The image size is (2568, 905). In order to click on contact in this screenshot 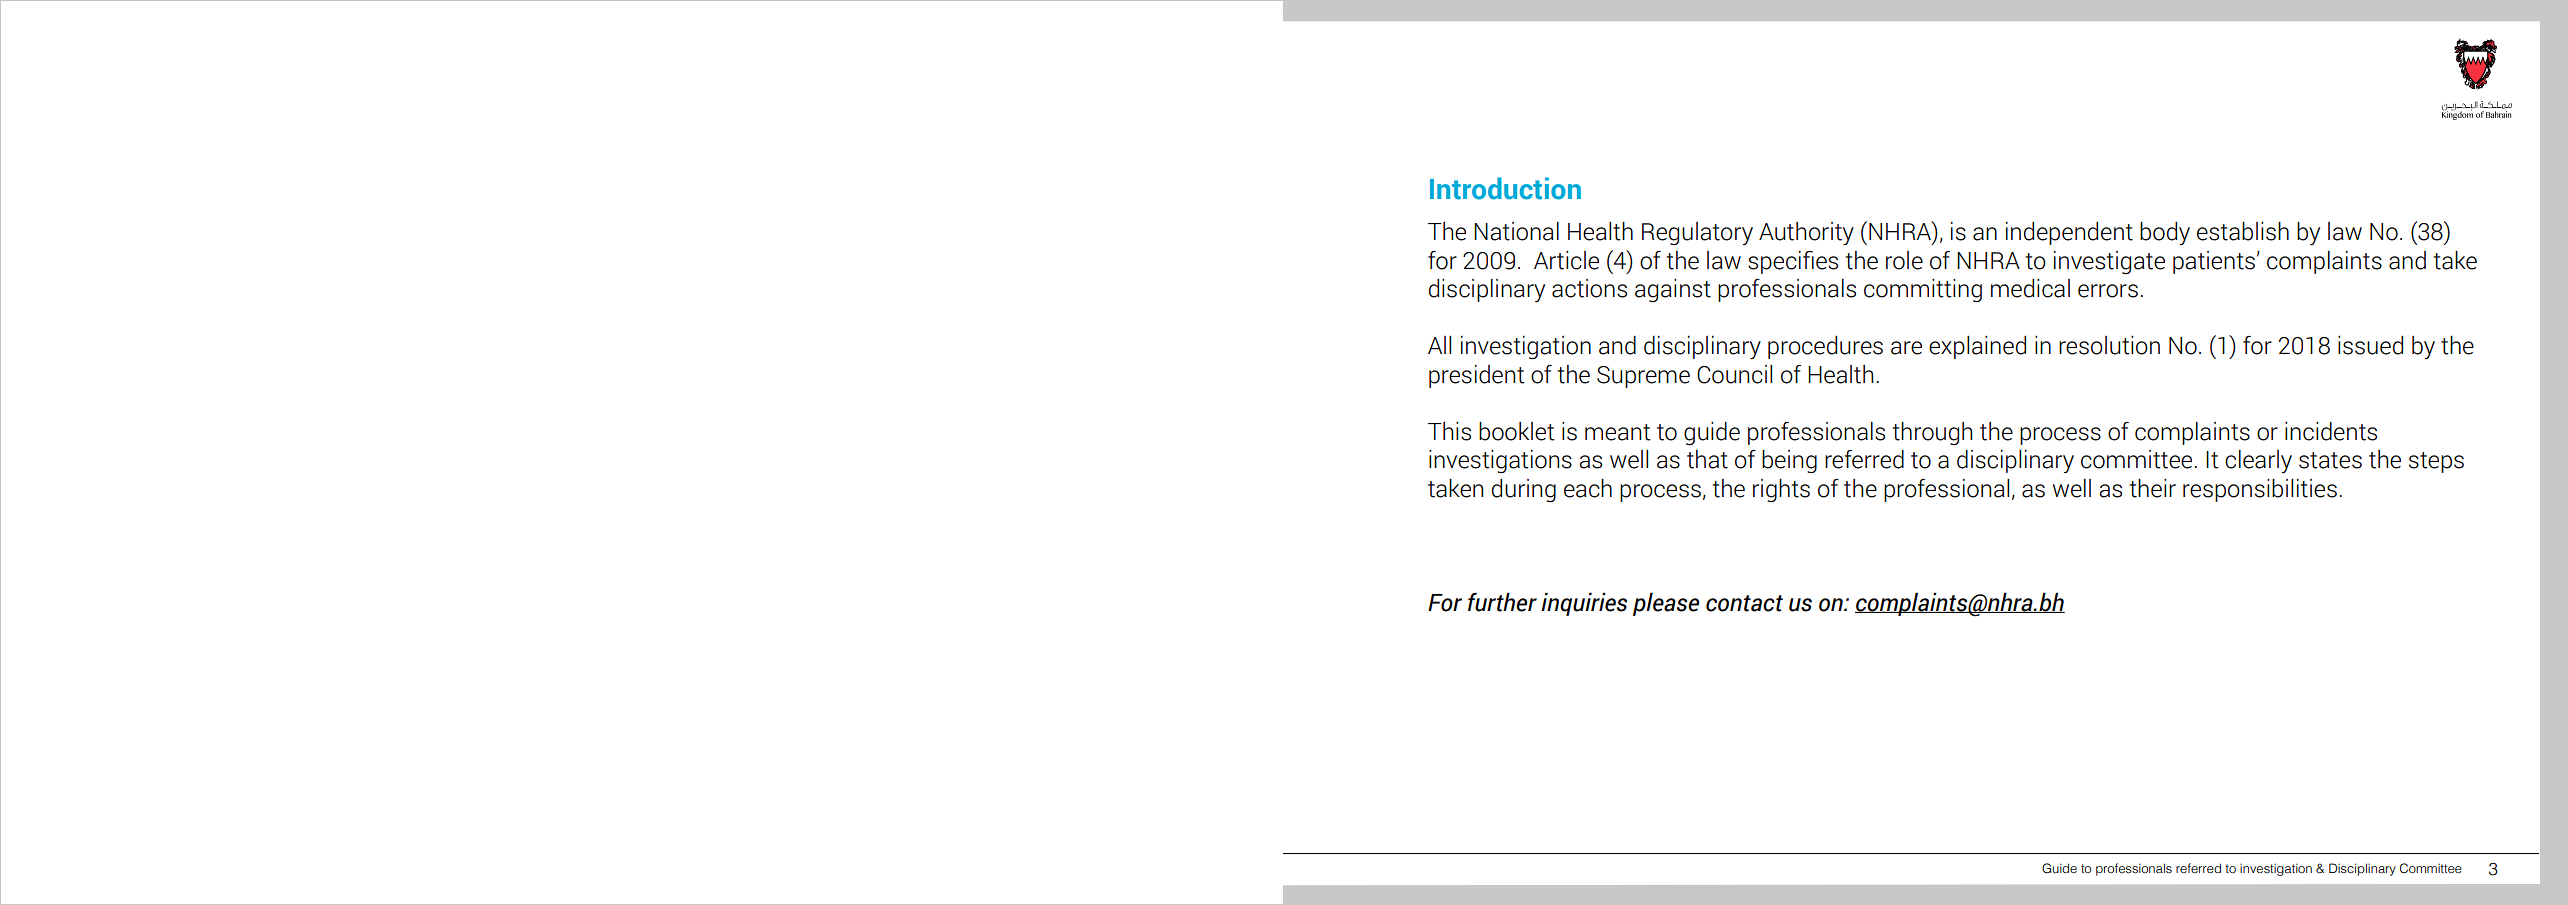, I will do `click(1744, 603)`.
